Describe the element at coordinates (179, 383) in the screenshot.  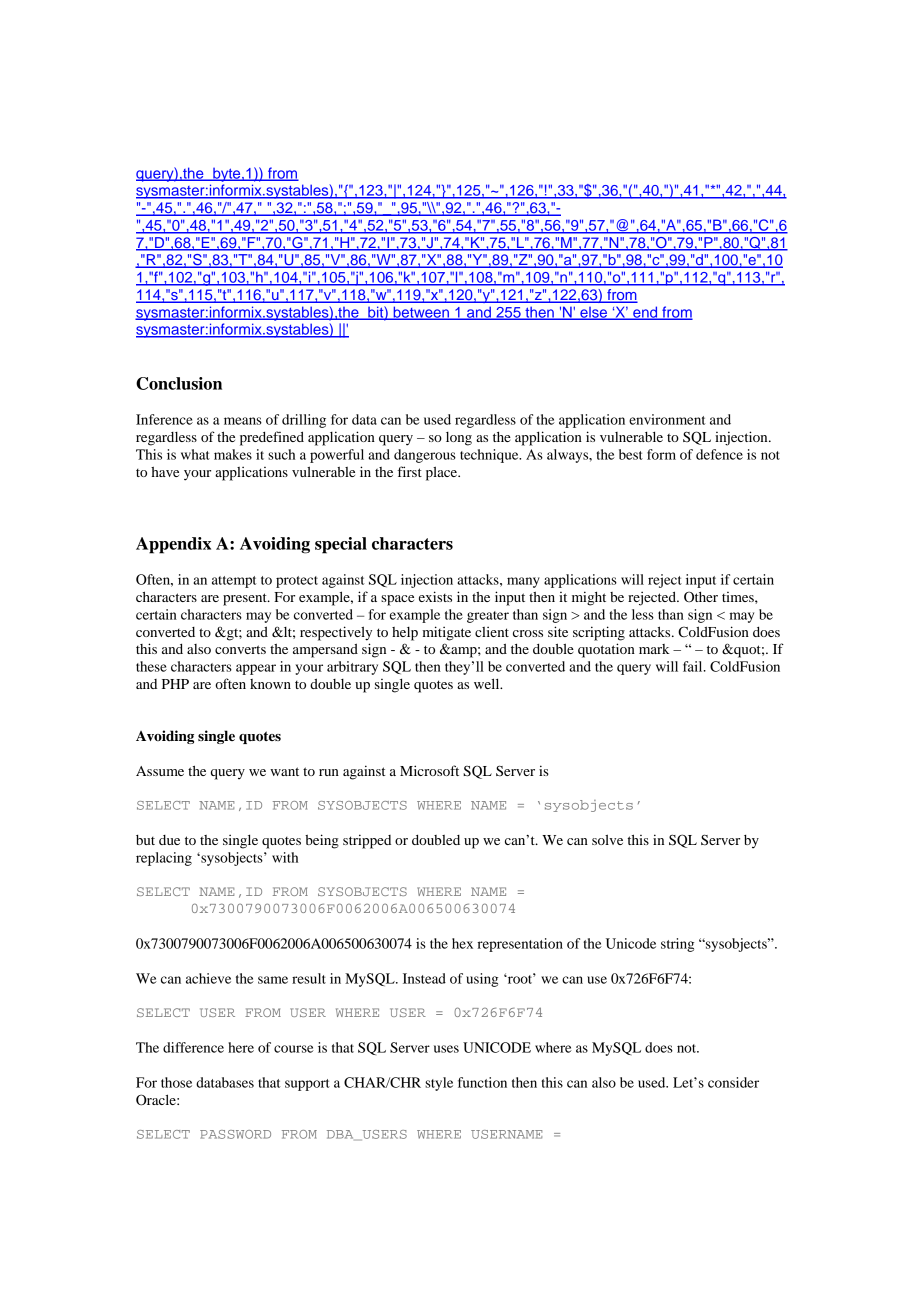
I see `Conclusion` at that location.
